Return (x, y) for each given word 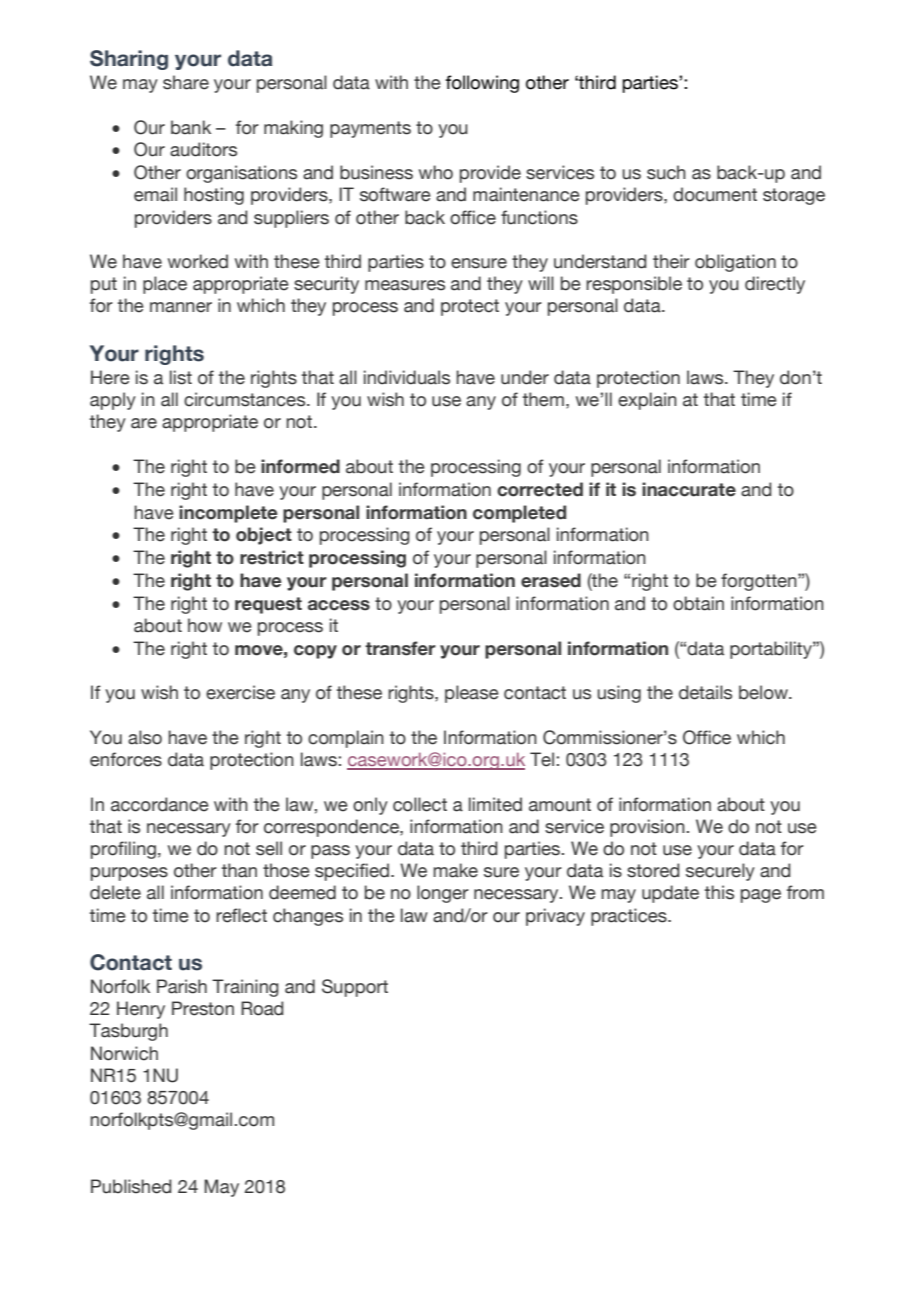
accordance (160, 804)
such (666, 172)
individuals (407, 377)
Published (131, 1186)
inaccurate (689, 489)
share (186, 82)
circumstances (246, 399)
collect (420, 804)
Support (355, 988)
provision (647, 828)
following (482, 84)
